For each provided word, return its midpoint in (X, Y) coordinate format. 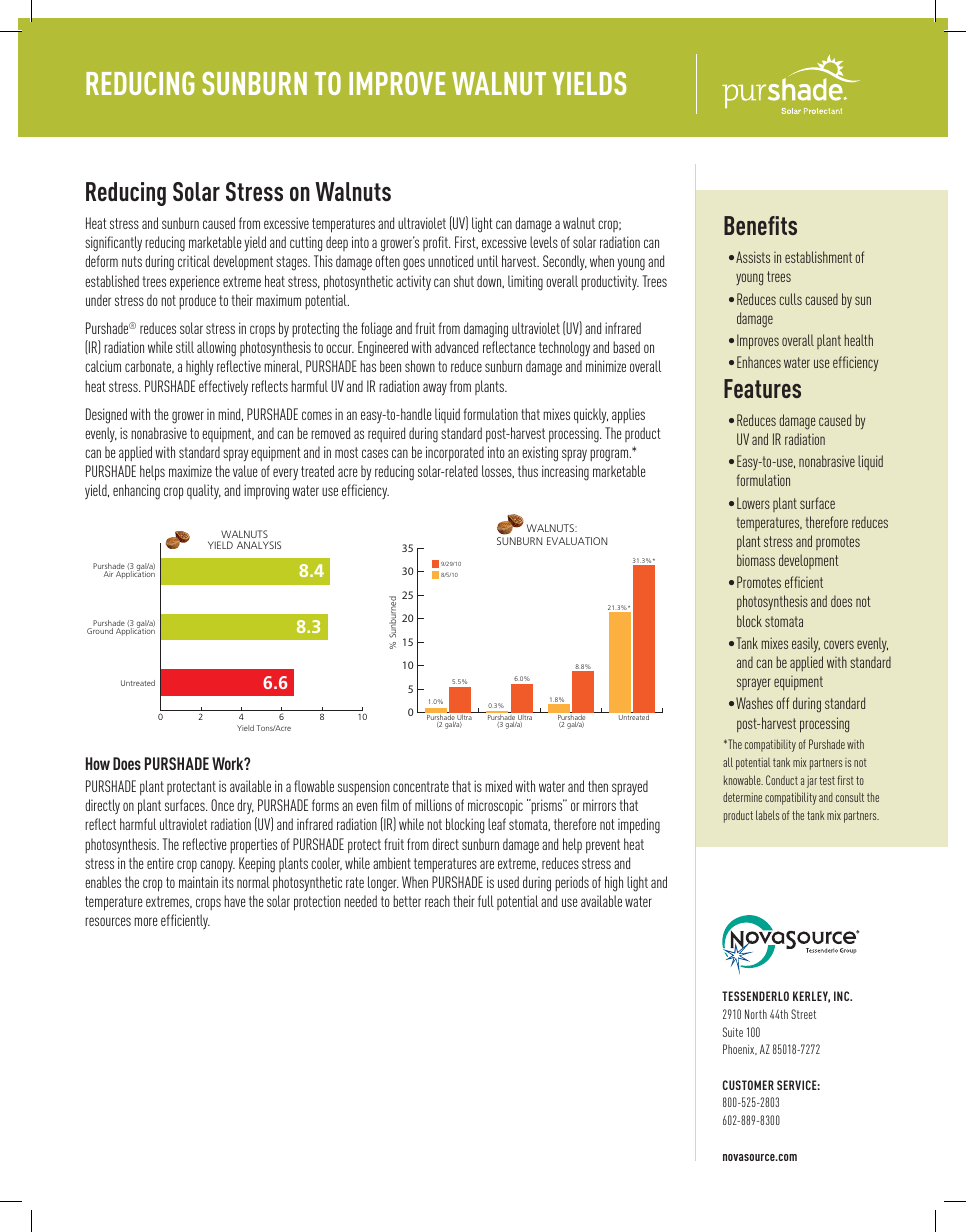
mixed (498, 786)
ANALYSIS (259, 545)
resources (108, 921)
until (487, 261)
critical (194, 261)
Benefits (760, 225)
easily (806, 644)
